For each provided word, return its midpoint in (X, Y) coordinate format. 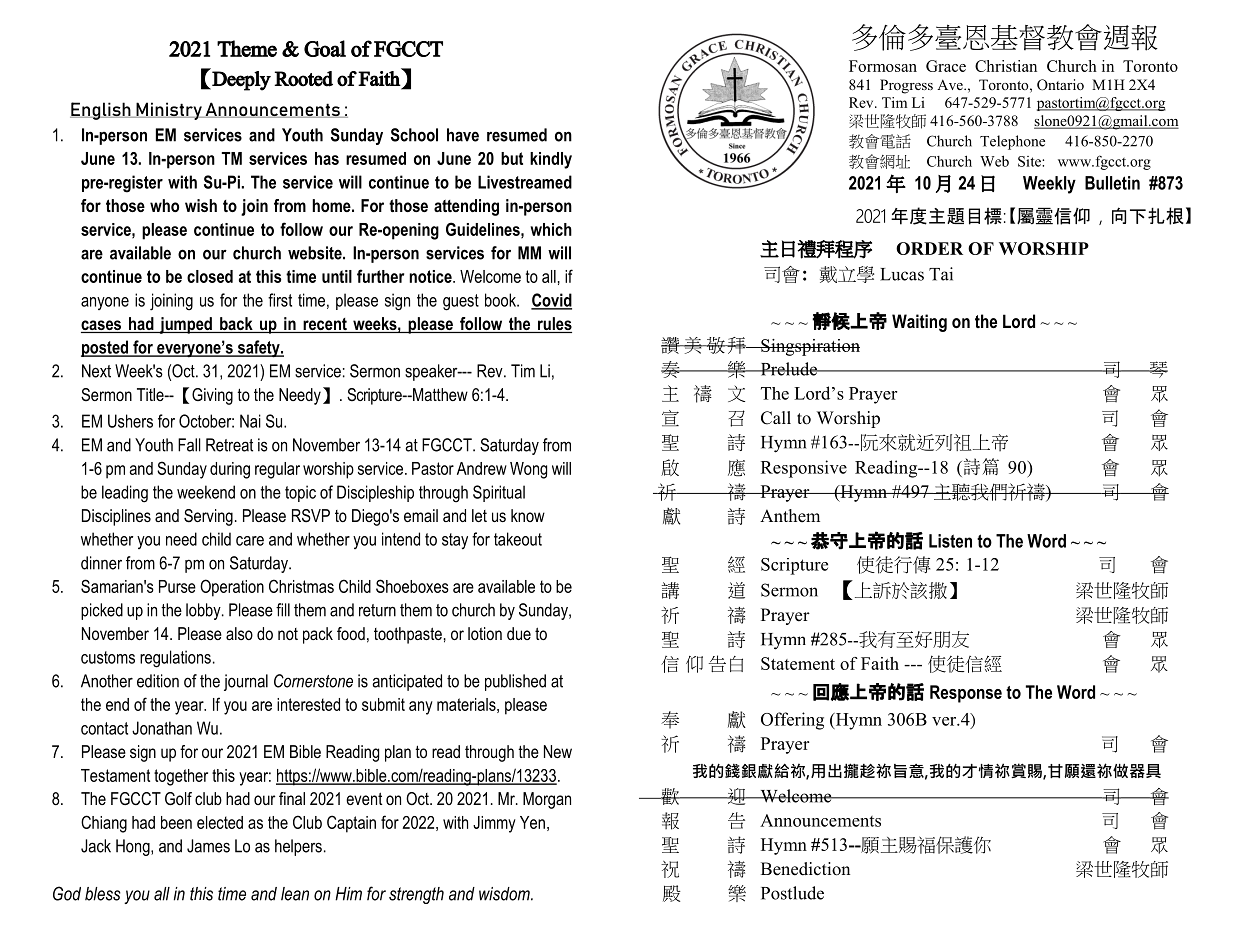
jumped (185, 325)
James (208, 846)
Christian (1006, 66)
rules (553, 325)
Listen (950, 541)
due (519, 633)
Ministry (169, 111)
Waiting (919, 323)
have (463, 135)
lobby (204, 611)
